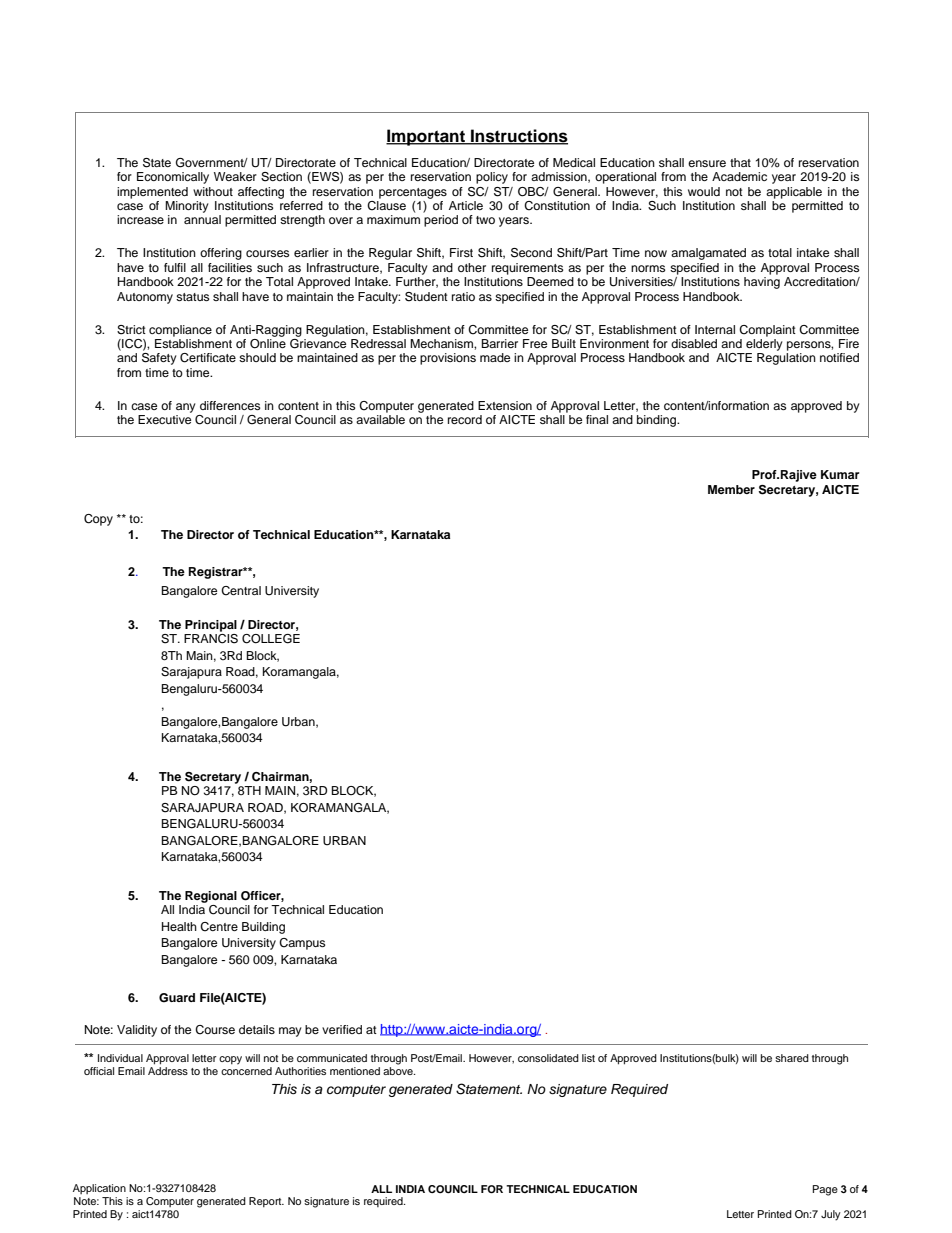  Describe the element at coordinates (271, 639) in the screenshot. I see `COLLEGE` at that location.
